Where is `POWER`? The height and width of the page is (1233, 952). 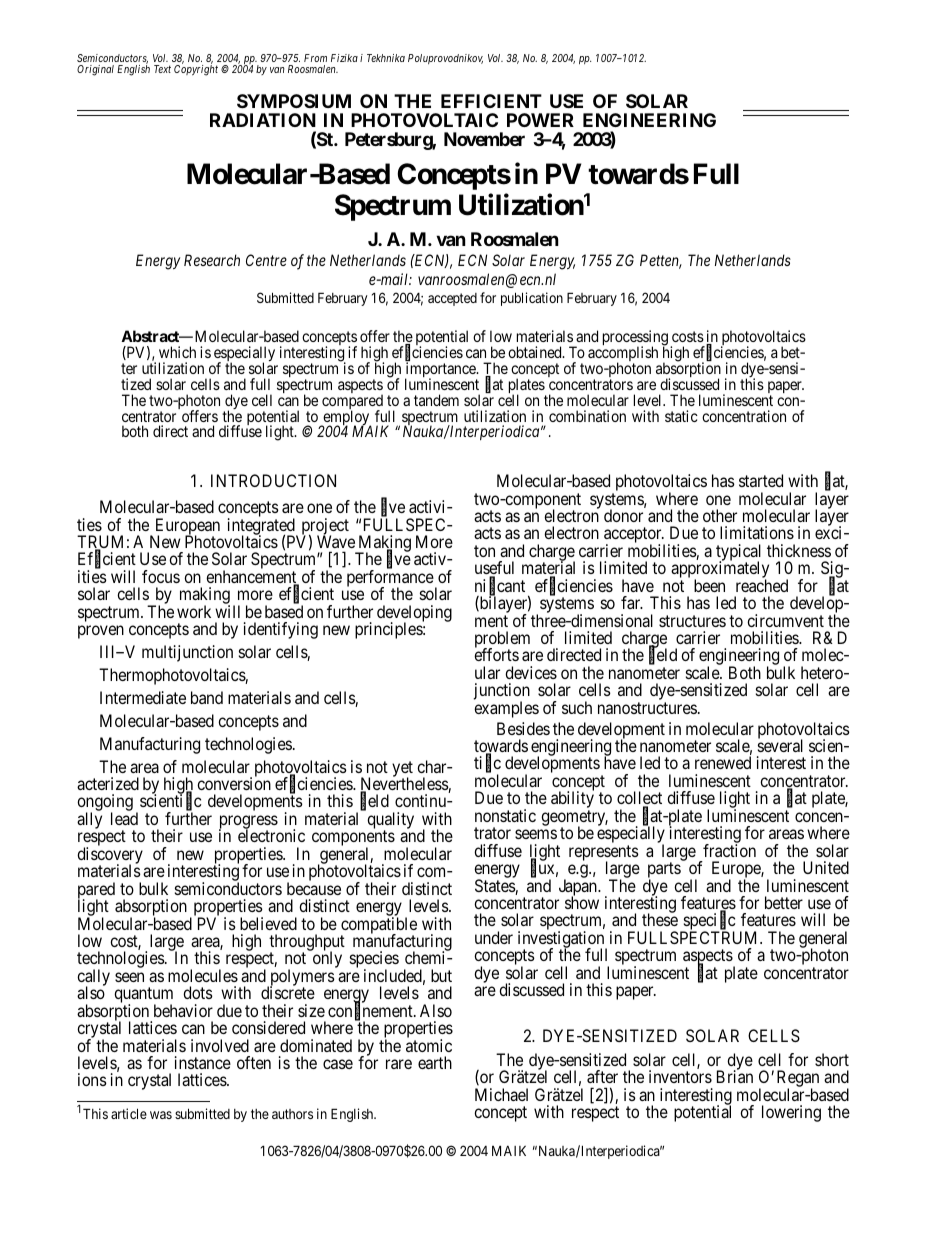 POWER is located at coordinates (540, 120).
